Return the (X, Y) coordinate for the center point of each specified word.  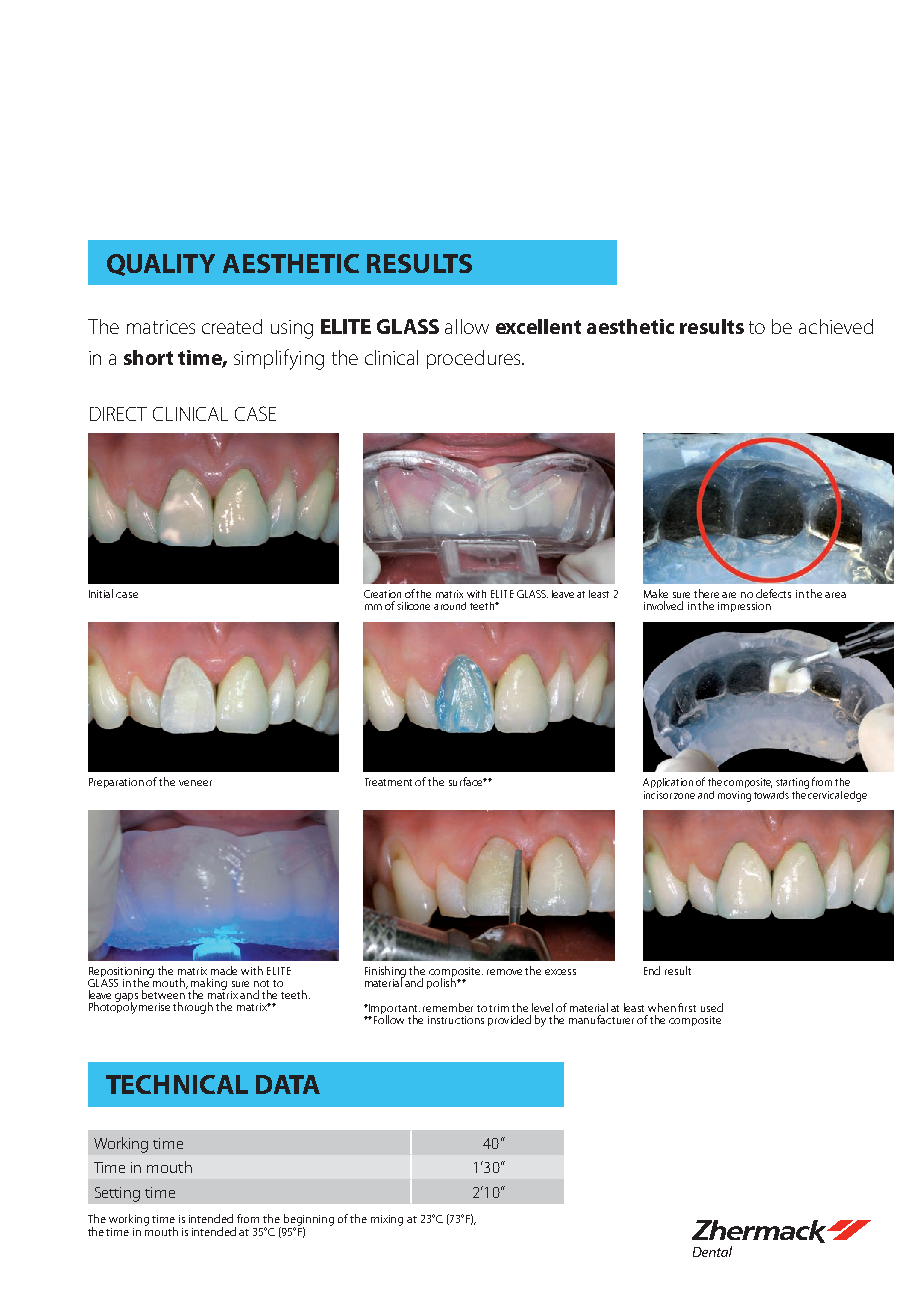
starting (792, 783)
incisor (658, 795)
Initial (101, 593)
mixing (387, 1220)
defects (773, 593)
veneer (195, 783)
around (450, 606)
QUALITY (161, 265)
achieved (836, 326)
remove (504, 972)
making (209, 985)
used (712, 1007)
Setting (117, 1194)
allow (467, 326)
